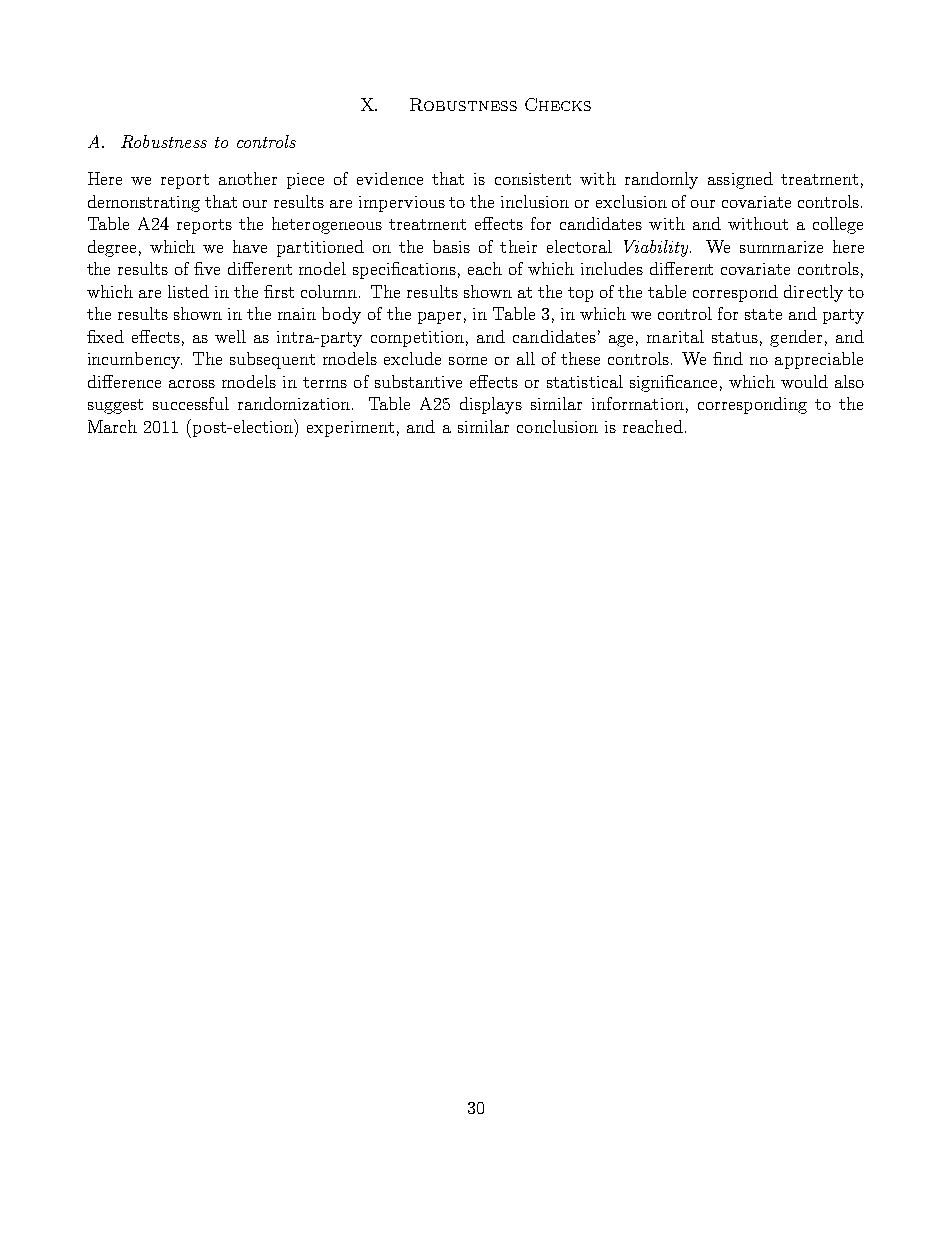 This screenshot has height=1233, width=952. Describe the element at coordinates (557, 426) in the screenshot. I see `conclusion` at that location.
